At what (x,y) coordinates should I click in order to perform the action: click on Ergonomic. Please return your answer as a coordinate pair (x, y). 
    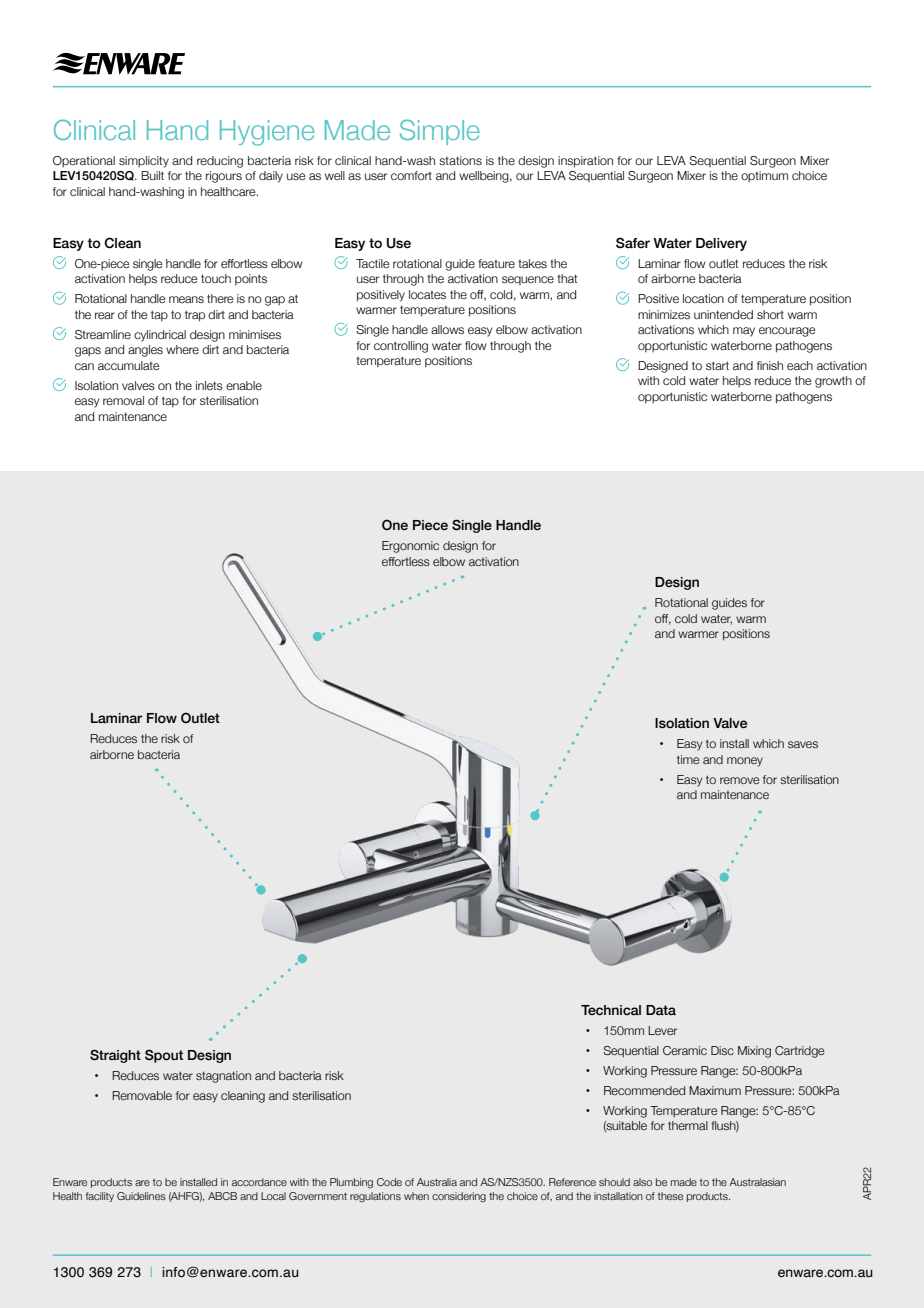
    Looking at the image, I should click on (410, 547).
